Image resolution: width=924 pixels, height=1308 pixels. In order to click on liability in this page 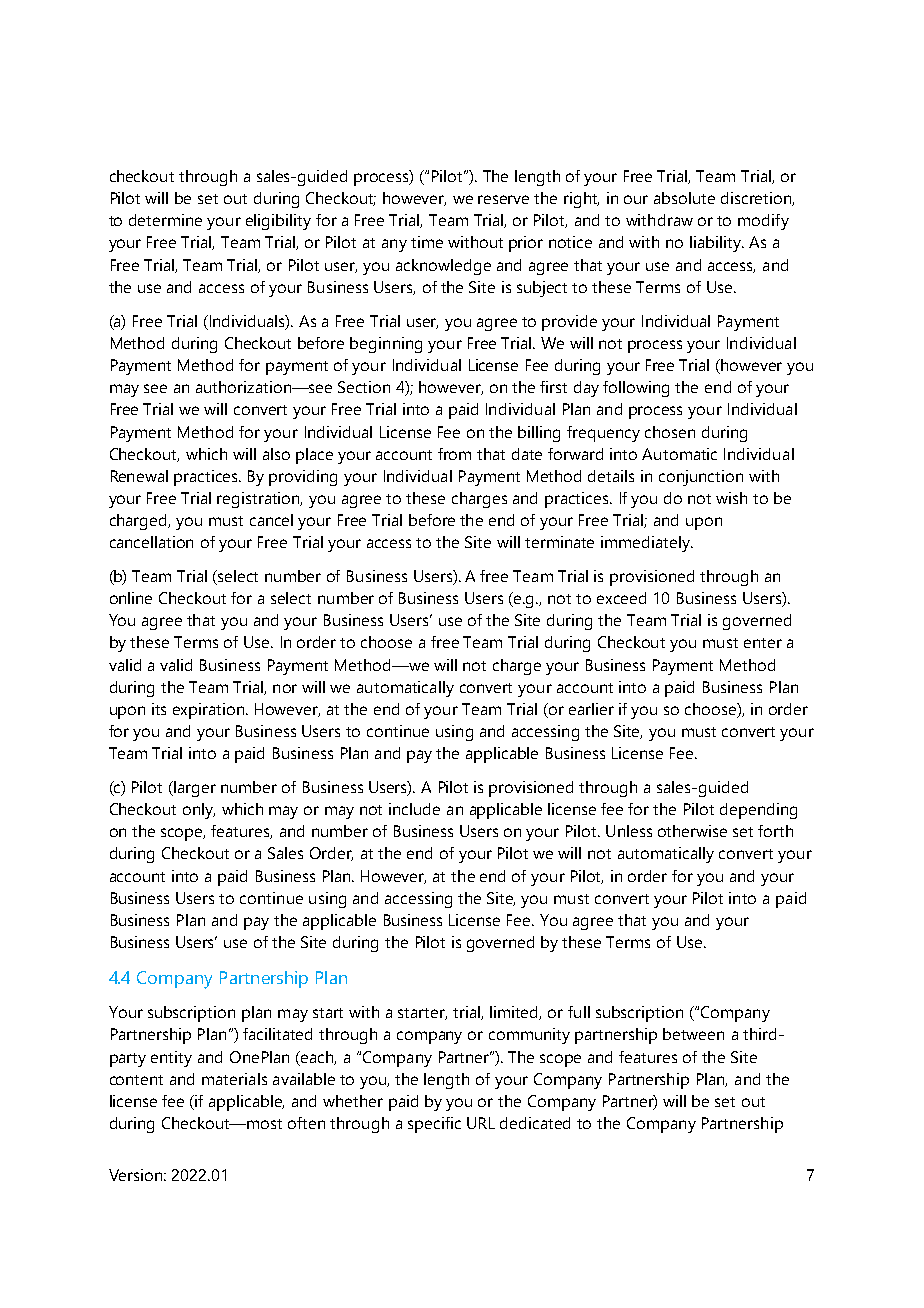, I will do `click(717, 244)`.
